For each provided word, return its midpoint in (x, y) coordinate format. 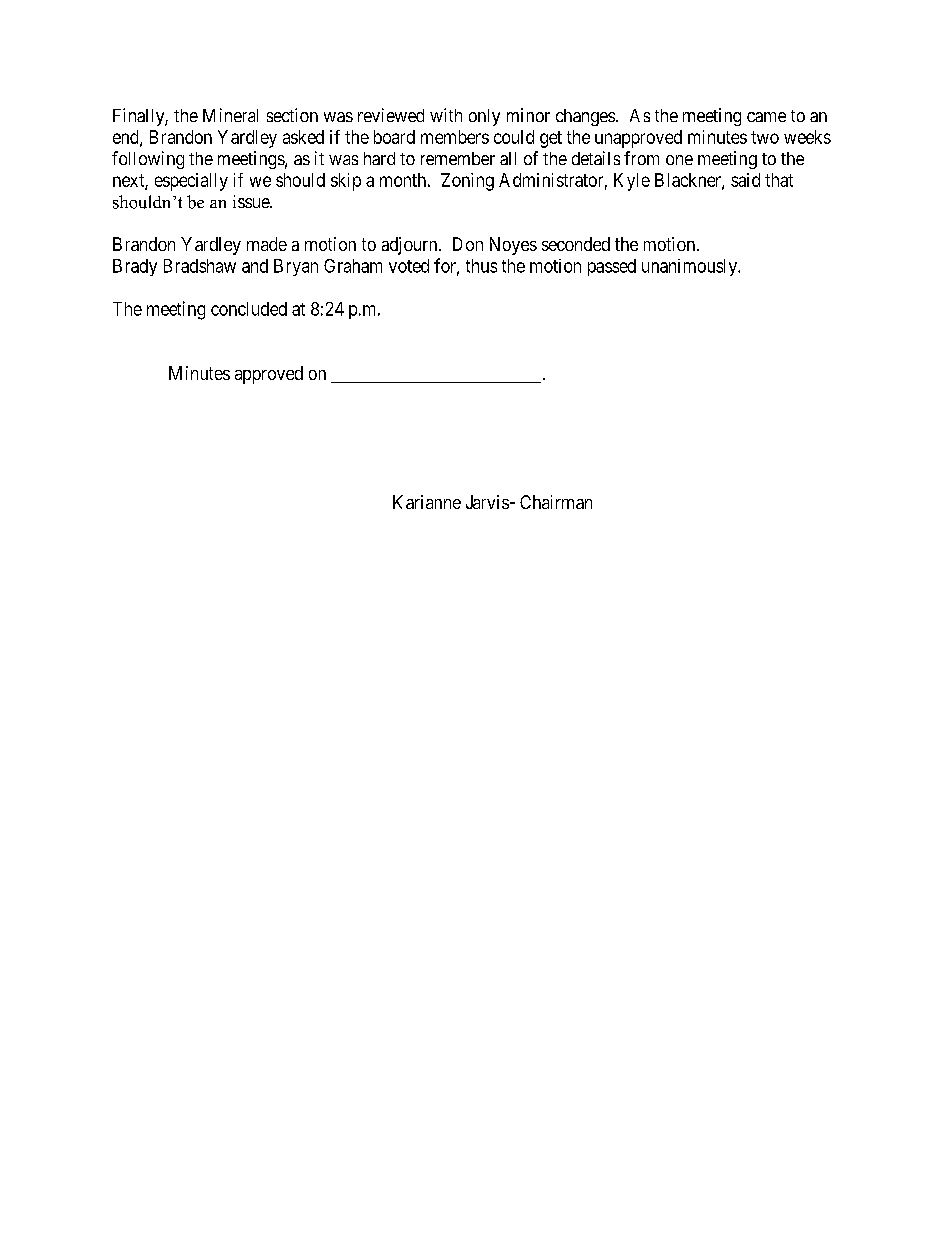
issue (252, 201)
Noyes (513, 246)
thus (481, 266)
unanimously (691, 267)
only (484, 117)
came (766, 117)
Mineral (230, 115)
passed (612, 267)
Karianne (427, 502)
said (745, 180)
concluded (249, 309)
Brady (135, 267)
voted (409, 266)
